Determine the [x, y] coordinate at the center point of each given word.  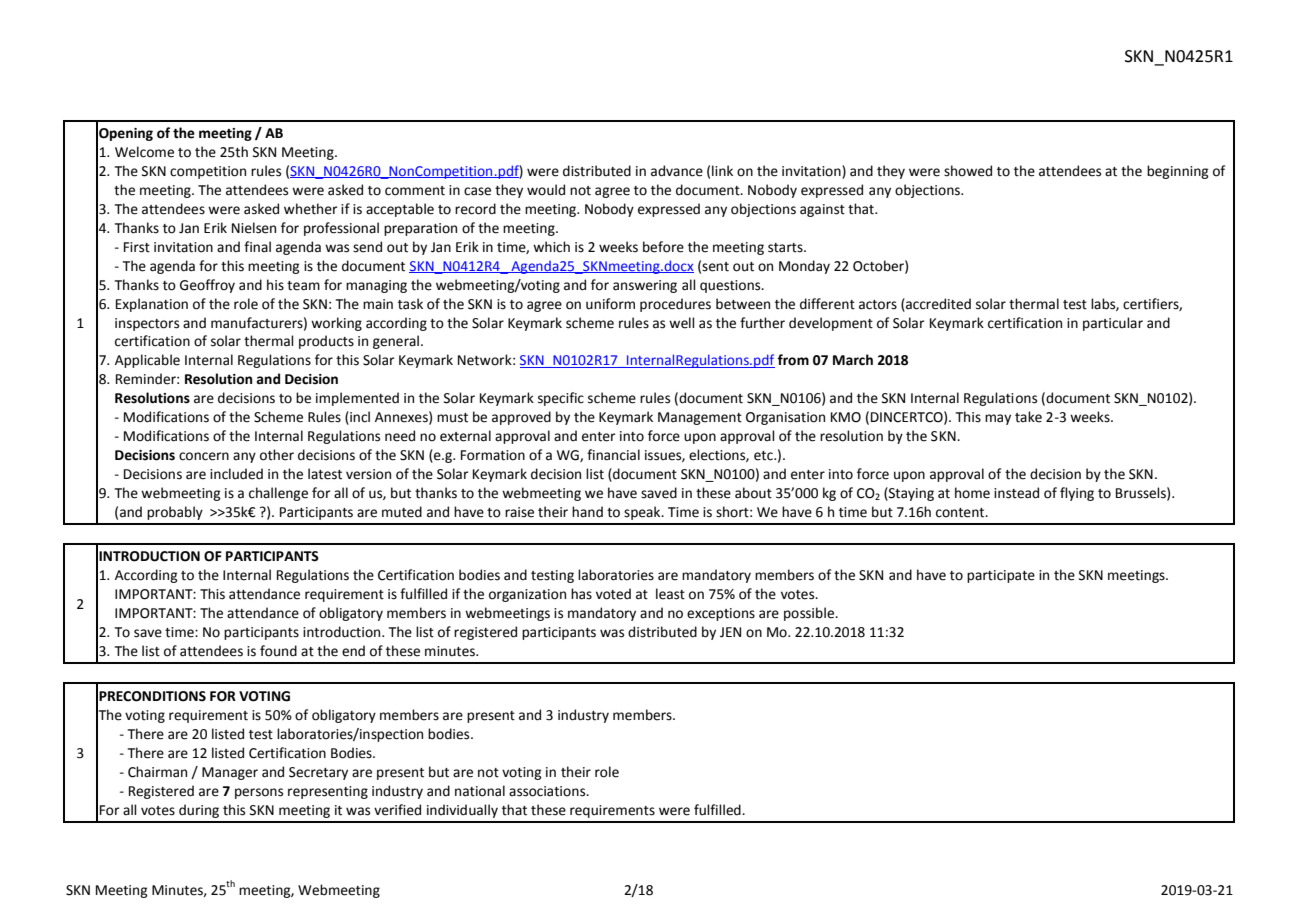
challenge [278, 494]
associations [548, 791]
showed [968, 171]
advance [677, 171]
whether [311, 209]
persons [259, 793]
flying [1077, 494]
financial [613, 455]
